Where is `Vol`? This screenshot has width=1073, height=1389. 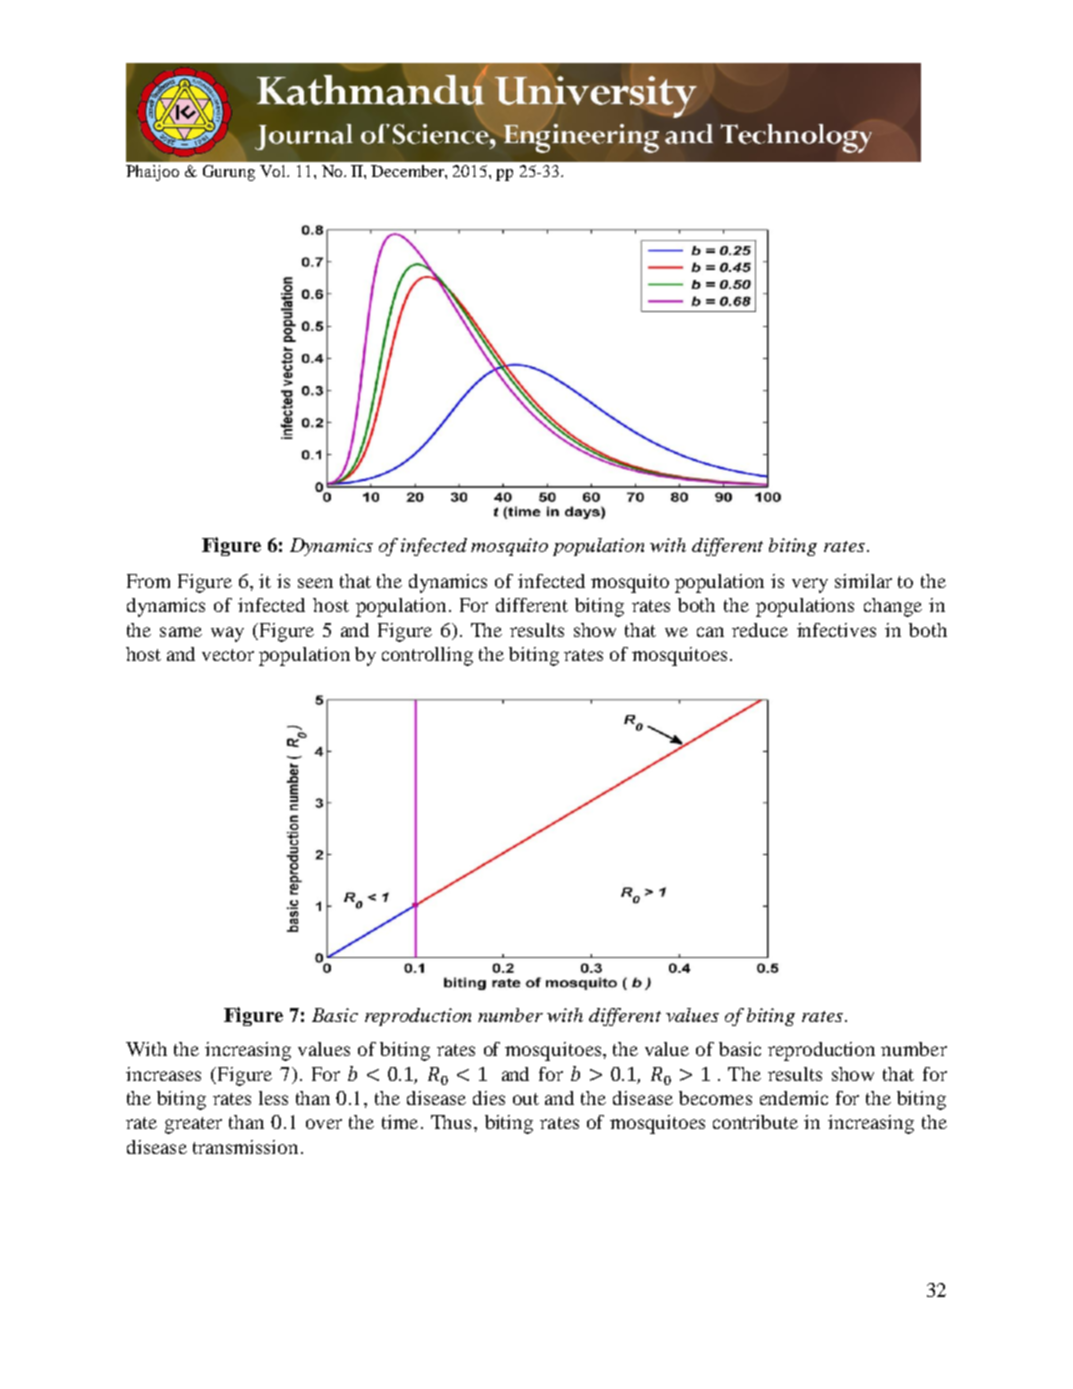
Vol is located at coordinates (274, 171).
